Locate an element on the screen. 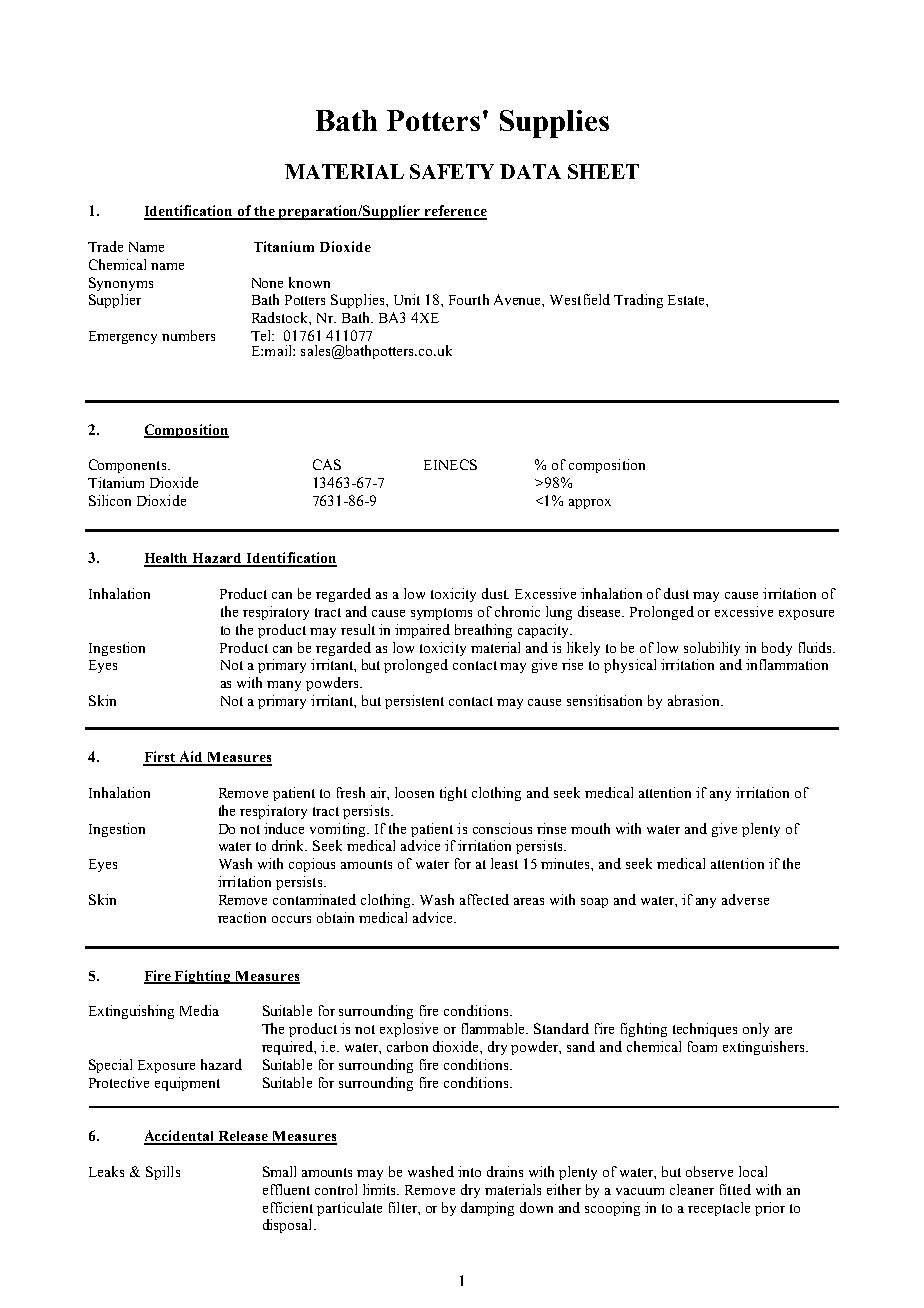 The image size is (924, 1308). cleaner is located at coordinates (692, 1189).
